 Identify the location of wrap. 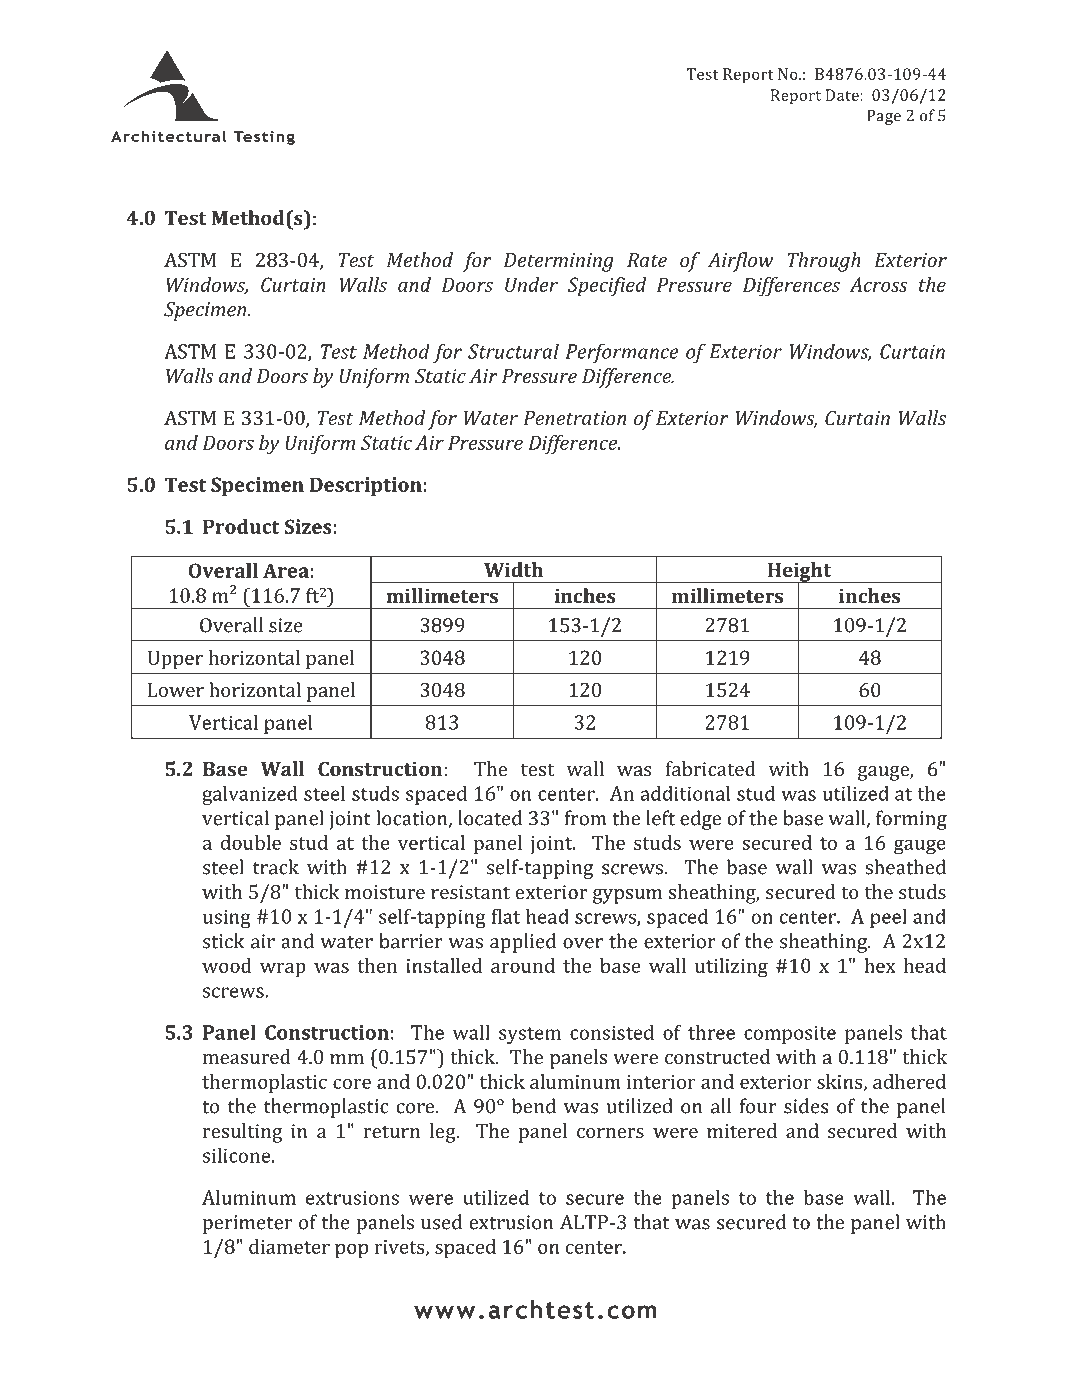
(283, 969).
